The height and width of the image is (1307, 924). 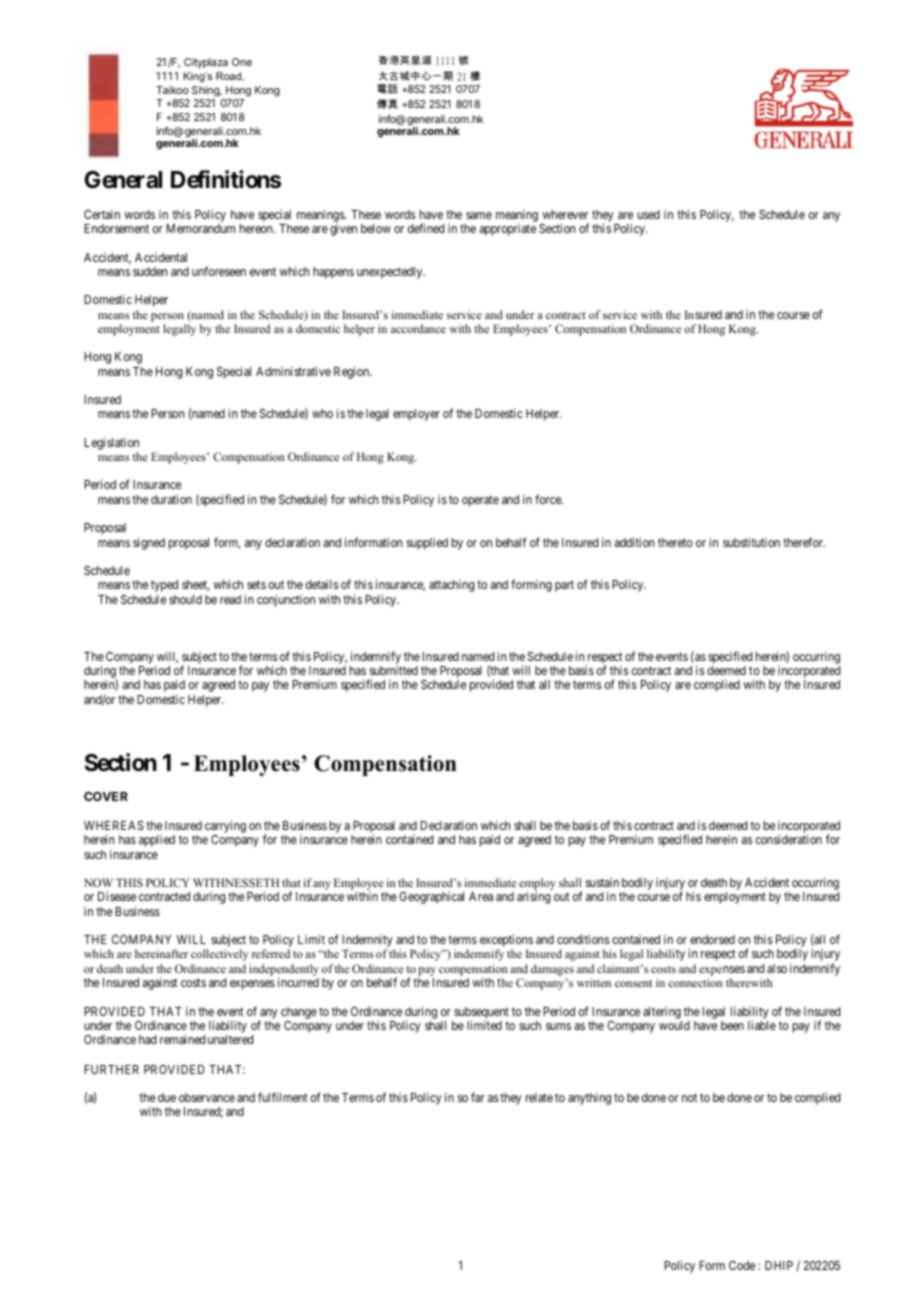 What do you see at coordinates (751, 542) in the image?
I see `substitution` at bounding box center [751, 542].
